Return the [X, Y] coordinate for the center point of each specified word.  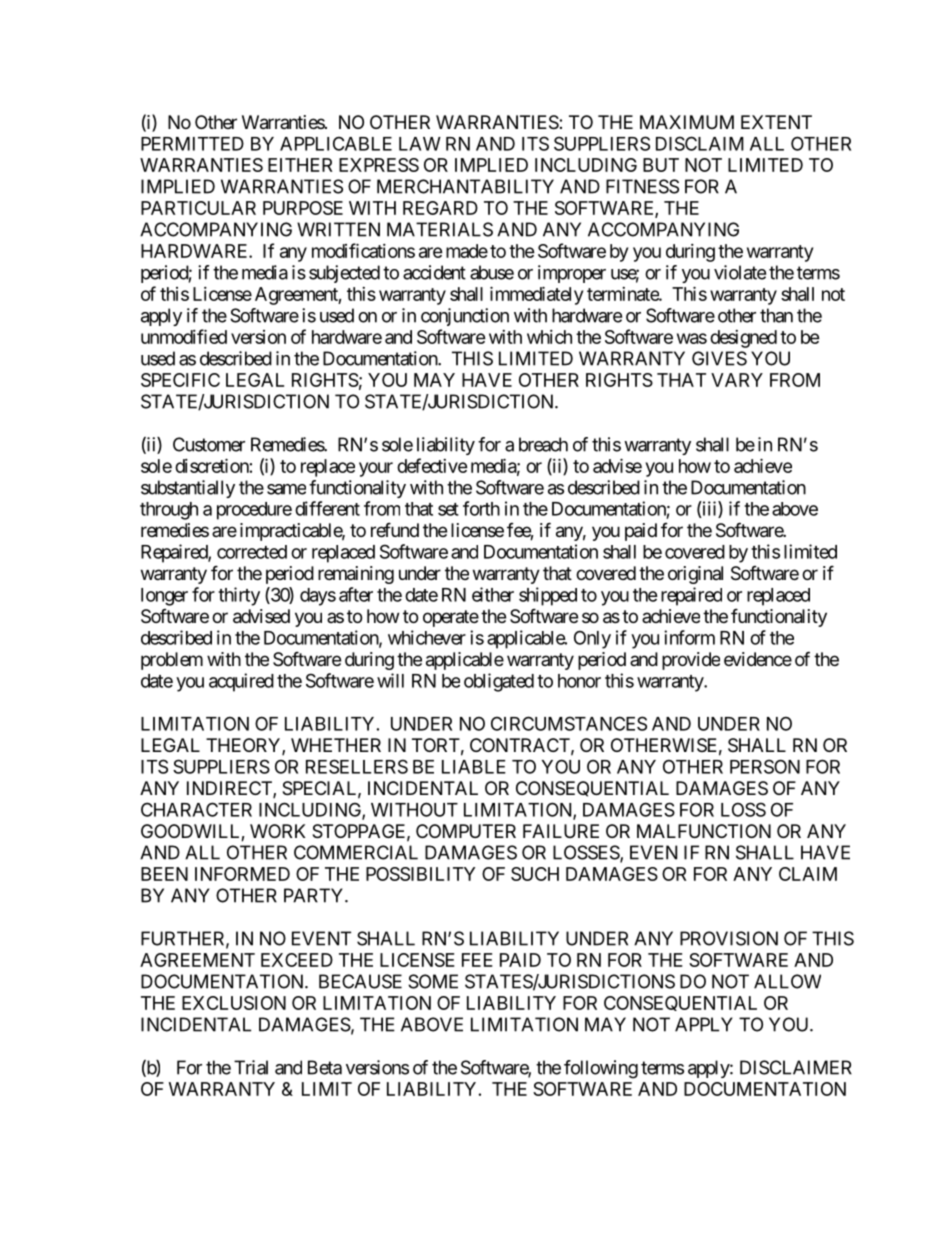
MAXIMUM [687, 122]
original [695, 575]
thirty [239, 596]
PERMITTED [192, 144]
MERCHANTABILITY [465, 186]
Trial [251, 1067]
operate [451, 618]
